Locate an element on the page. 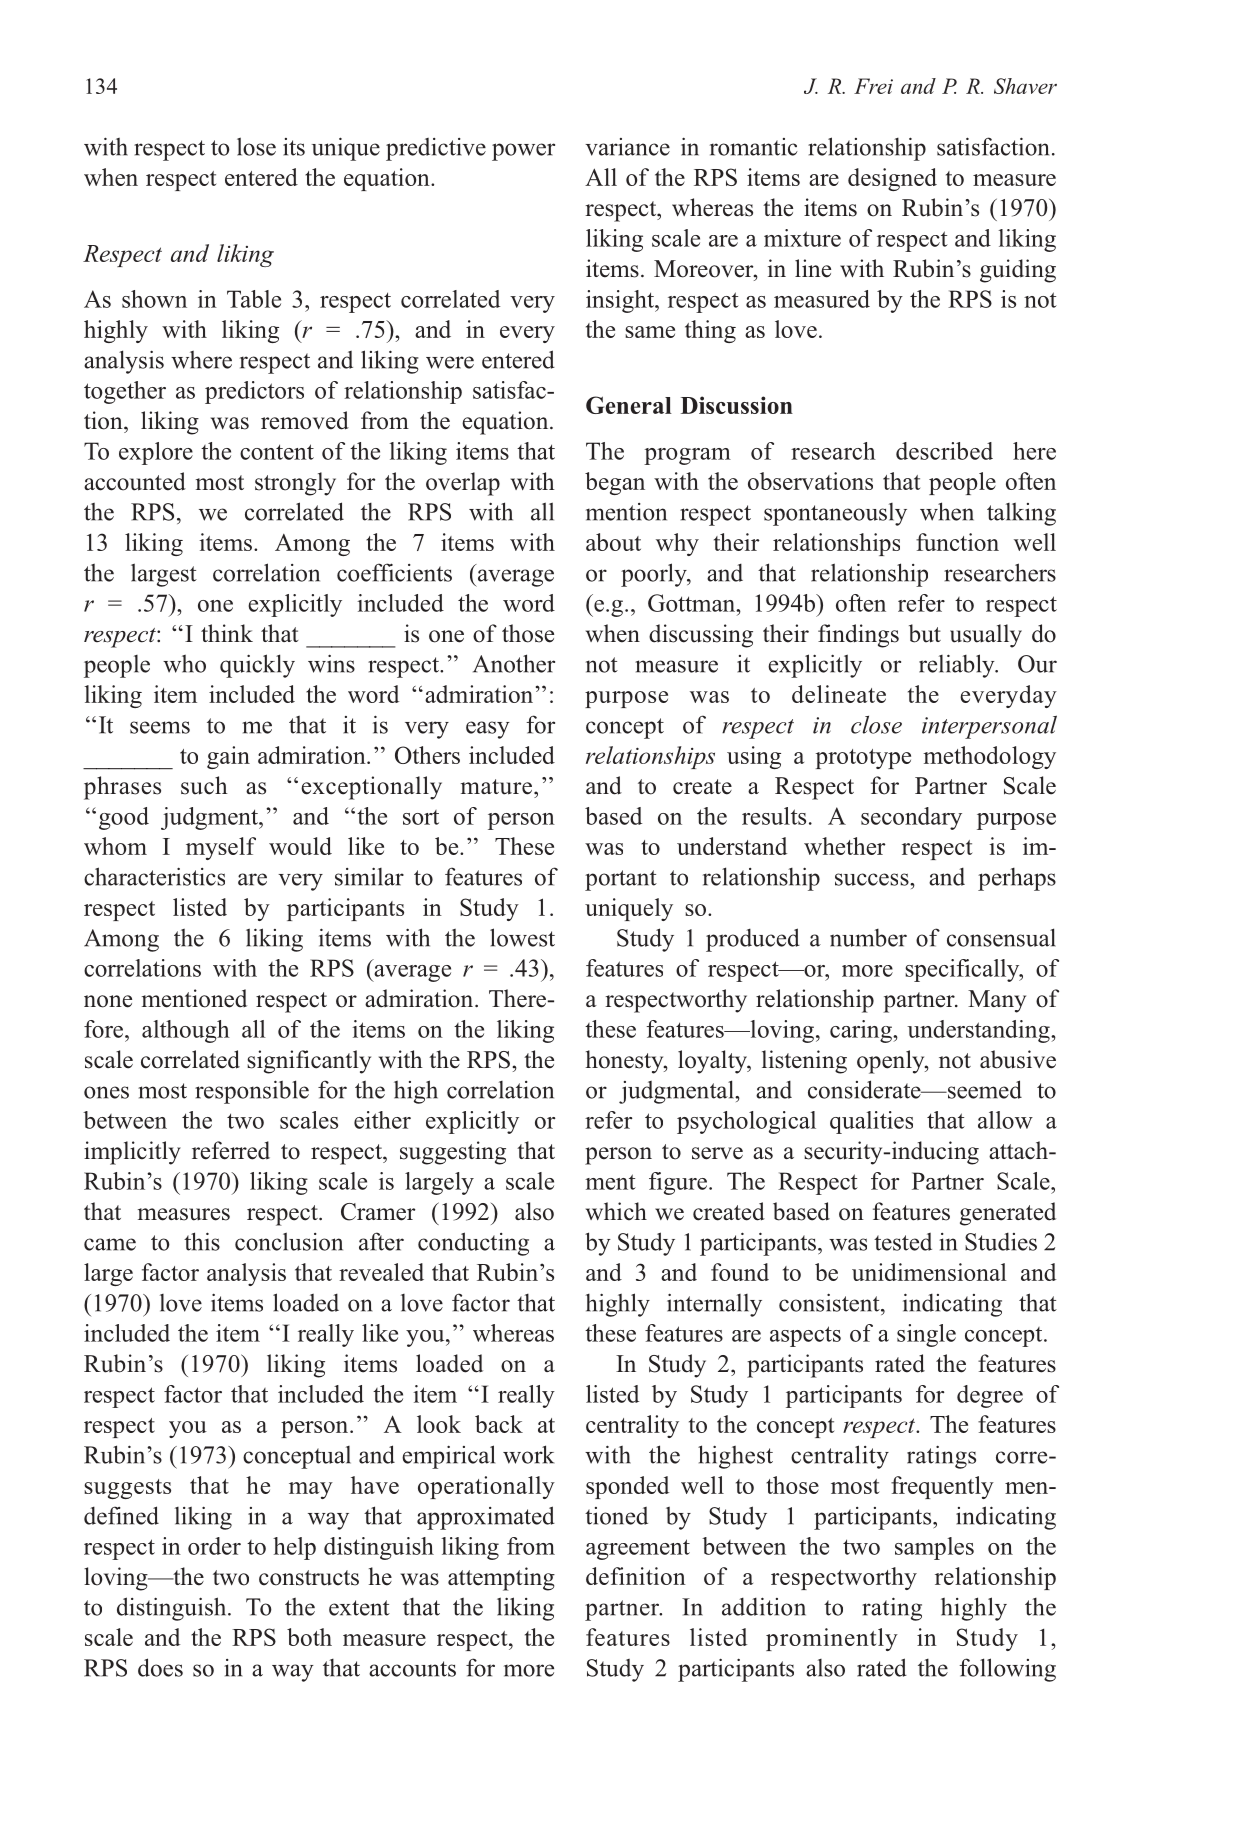 The image size is (1236, 1832). qualities is located at coordinates (871, 1122).
